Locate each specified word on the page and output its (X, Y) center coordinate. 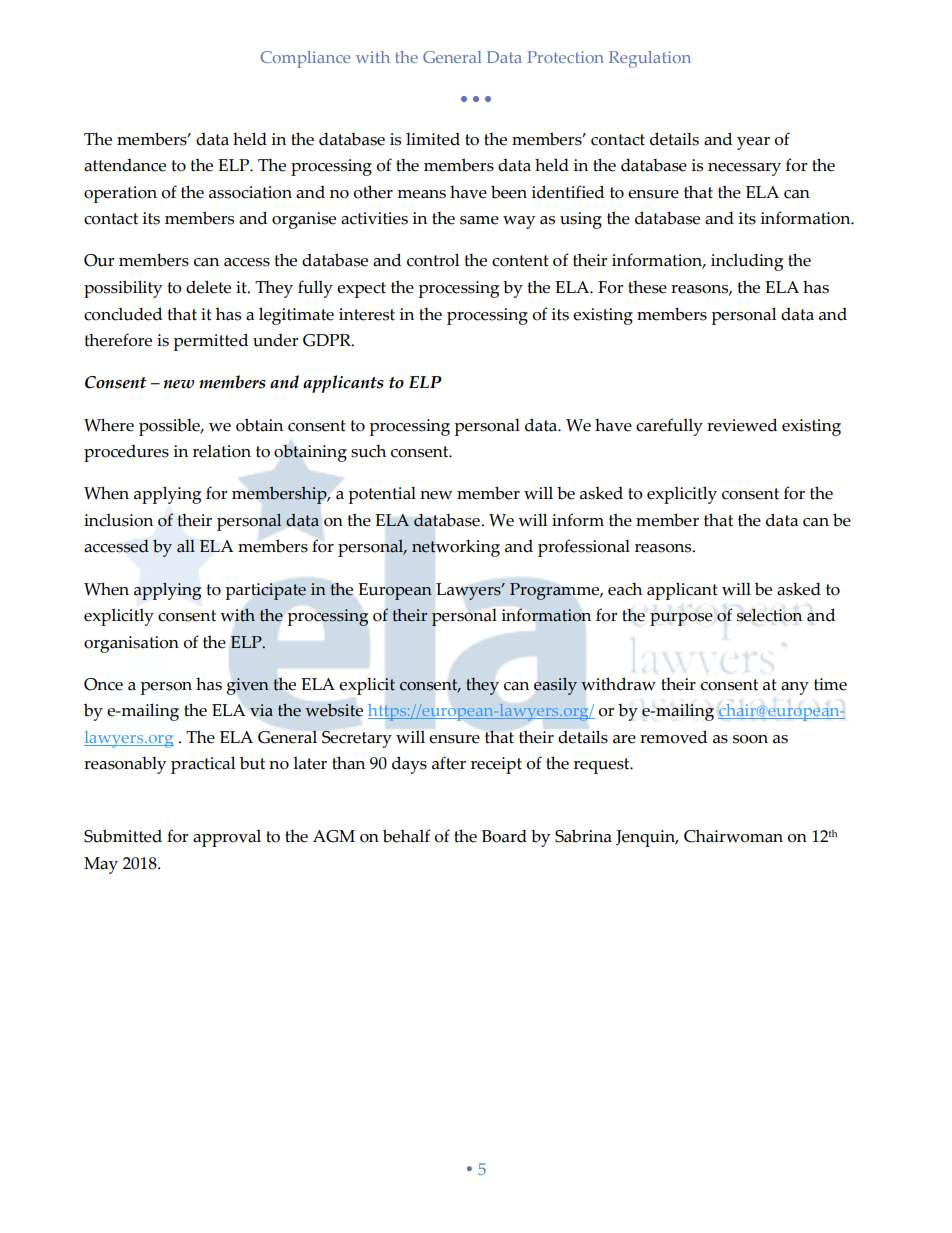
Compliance (305, 59)
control (433, 260)
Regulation (650, 59)
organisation (131, 644)
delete (208, 287)
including (747, 262)
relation (222, 451)
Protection (565, 57)
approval (227, 838)
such (368, 451)
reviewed (742, 425)
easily (555, 686)
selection (769, 615)
